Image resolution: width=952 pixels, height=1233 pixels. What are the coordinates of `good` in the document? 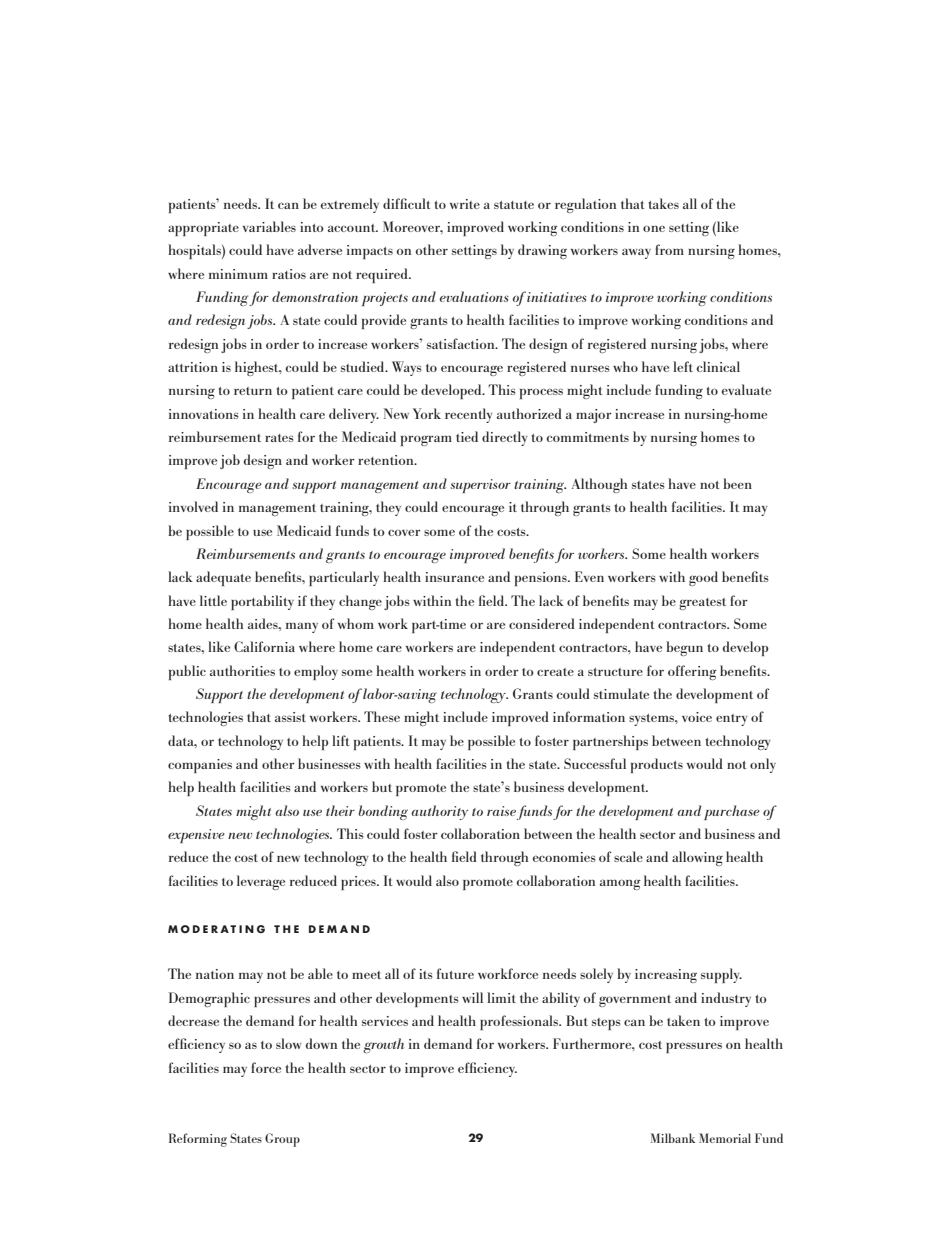 It's located at (703, 578).
